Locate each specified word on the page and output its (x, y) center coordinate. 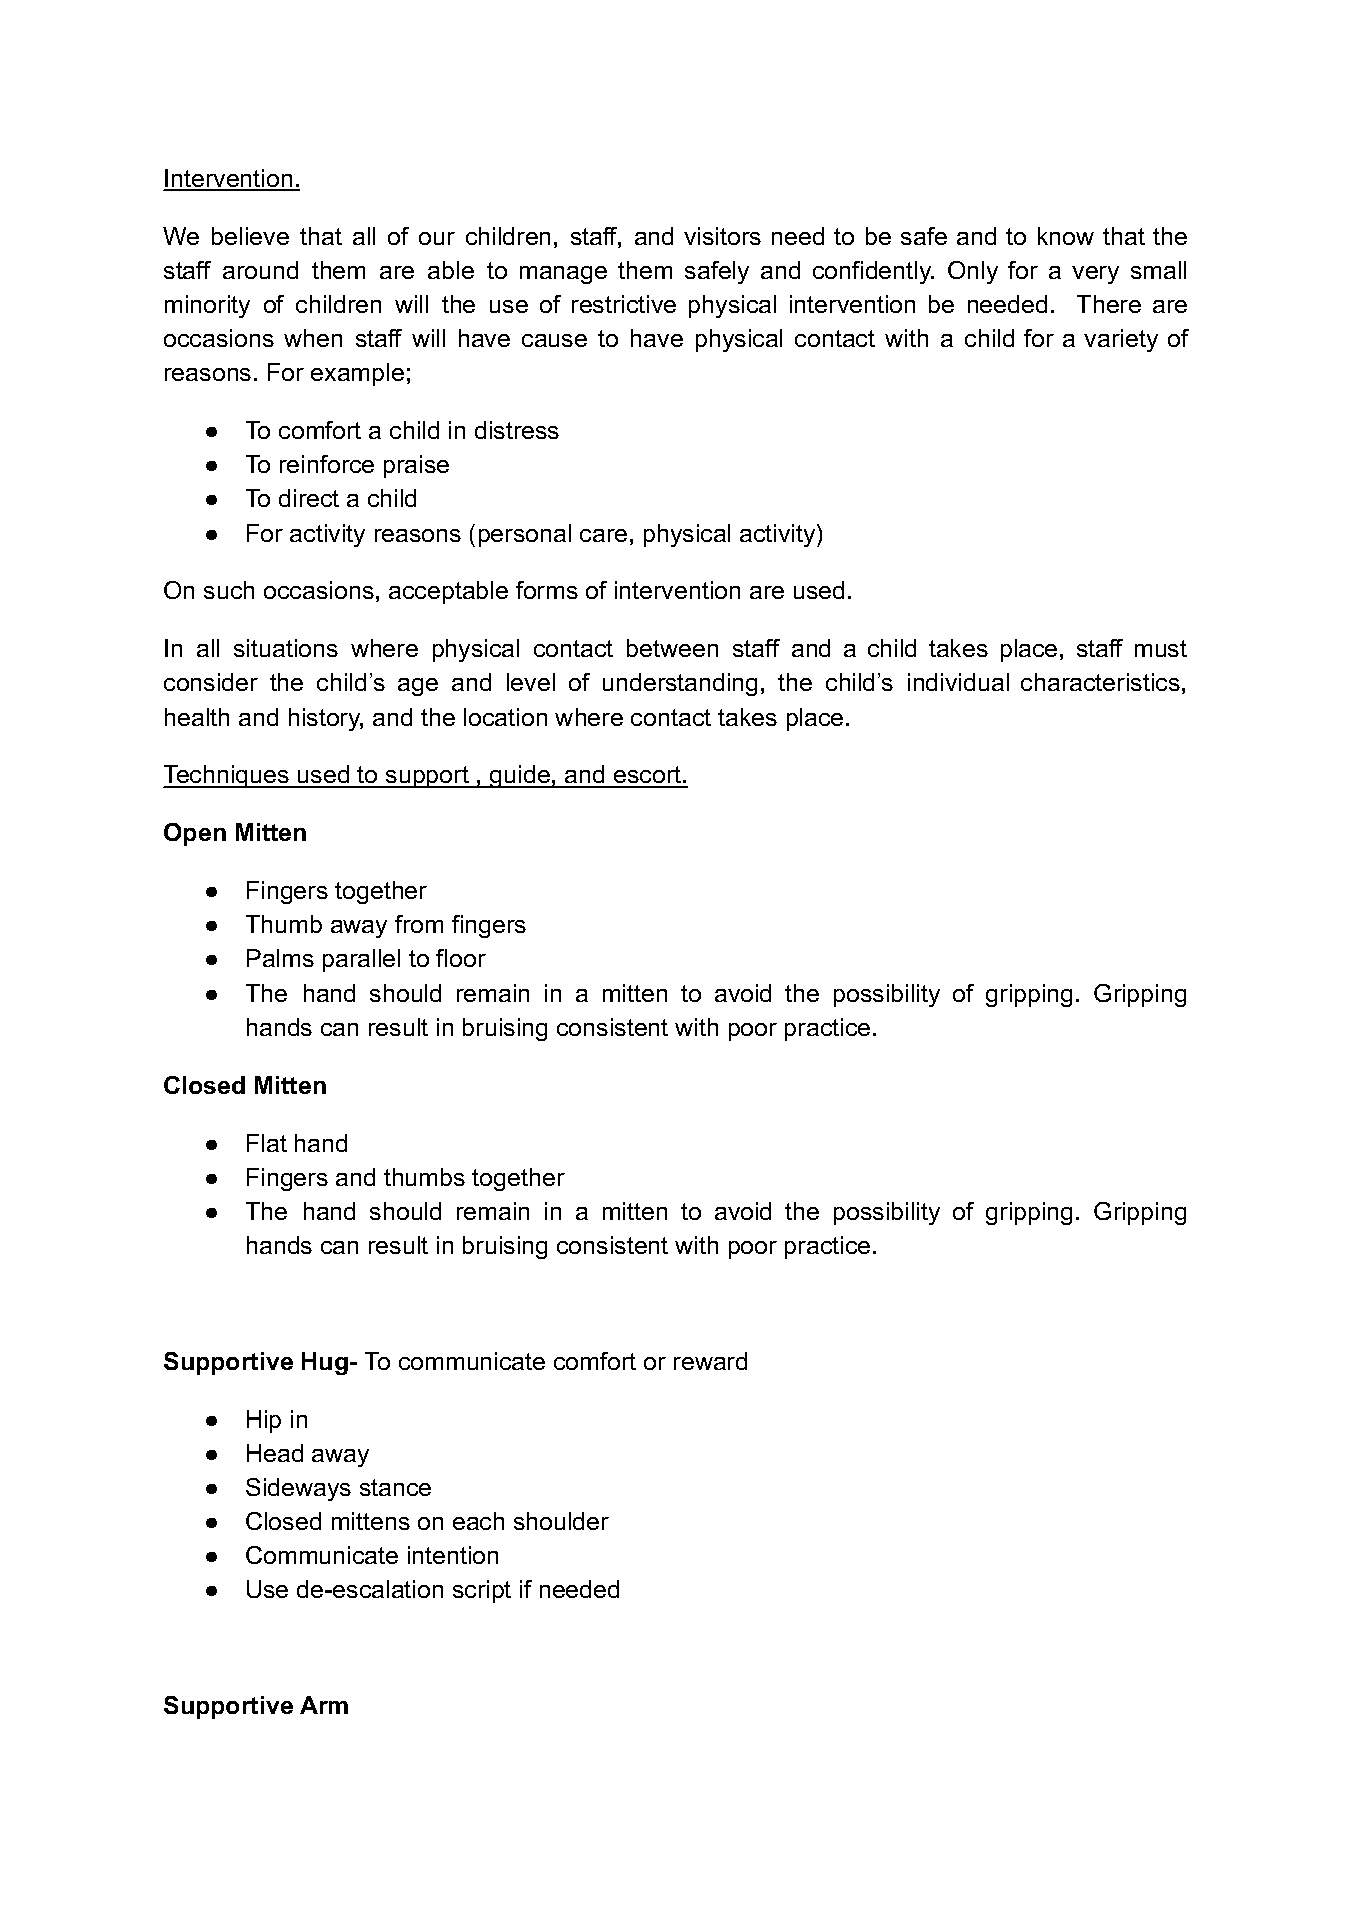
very (1095, 275)
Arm (324, 1705)
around (260, 270)
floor (461, 958)
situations (286, 648)
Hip (264, 1421)
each (478, 1521)
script (482, 1591)
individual (958, 682)
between (672, 648)
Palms (280, 958)
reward (710, 1361)
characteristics (1100, 682)
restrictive (624, 304)
